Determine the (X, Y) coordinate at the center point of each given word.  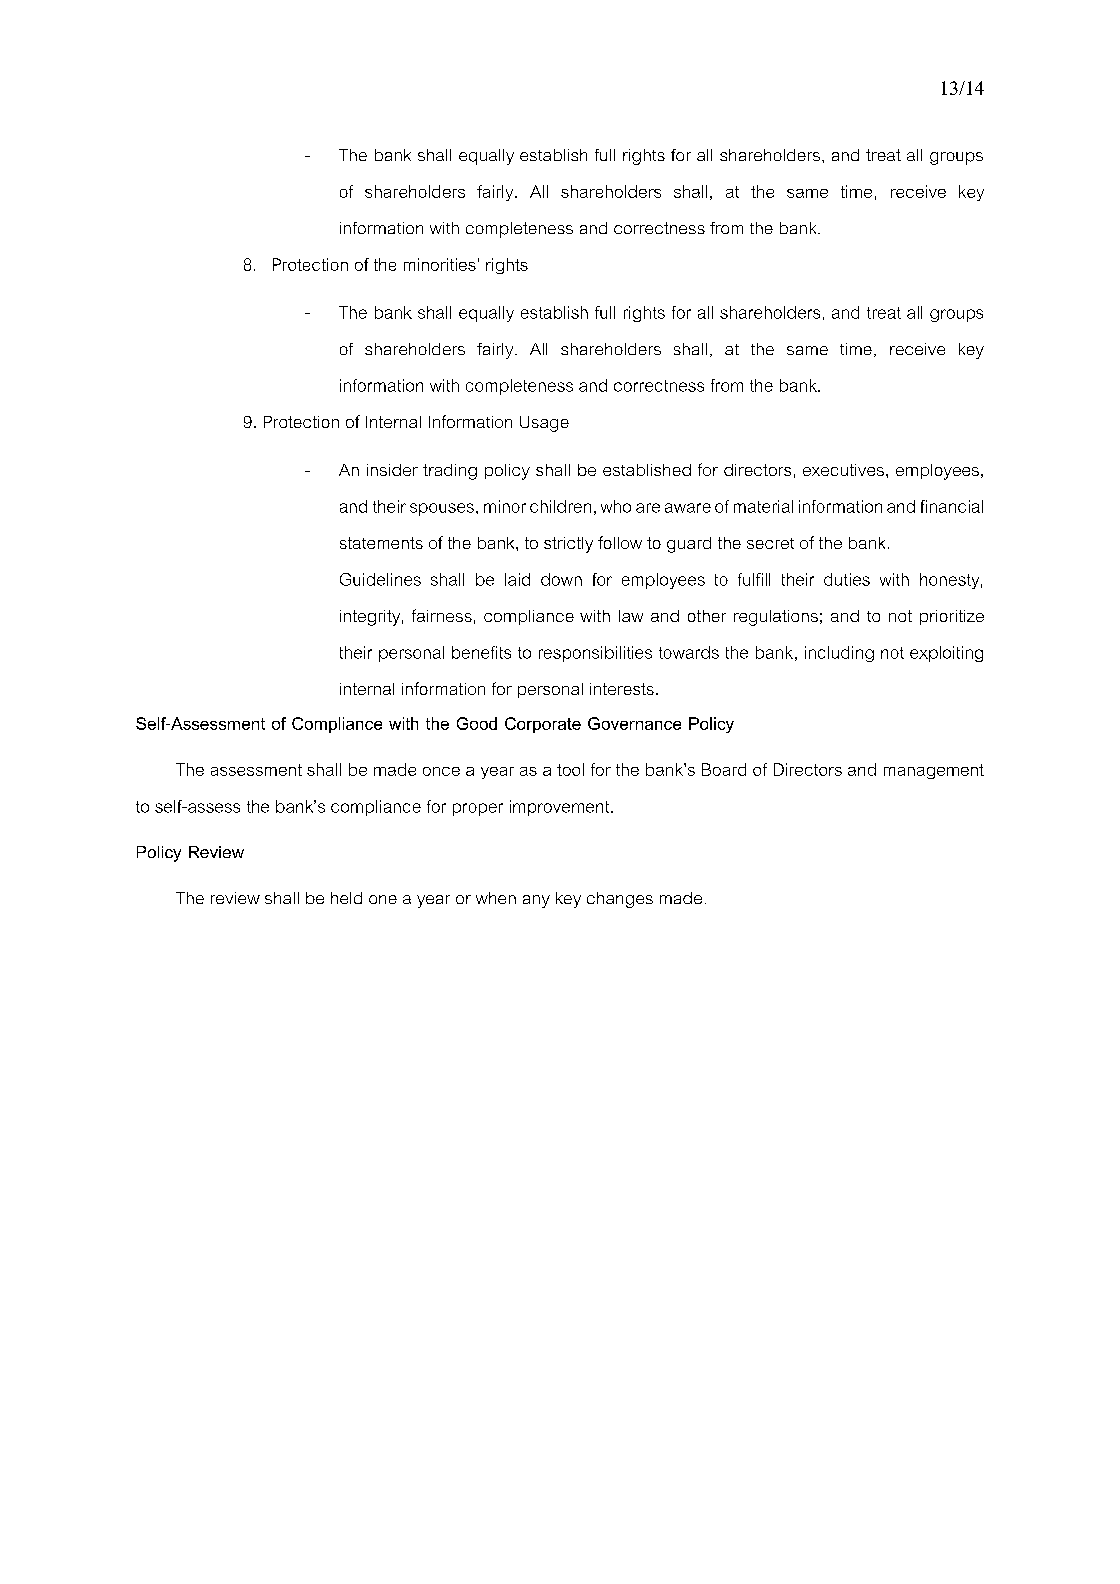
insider (392, 470)
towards (689, 652)
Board (724, 769)
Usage (544, 424)
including (839, 654)
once (441, 771)
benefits (481, 652)
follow (620, 542)
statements (381, 543)
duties (847, 579)
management (934, 771)
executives (843, 470)
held (346, 898)
